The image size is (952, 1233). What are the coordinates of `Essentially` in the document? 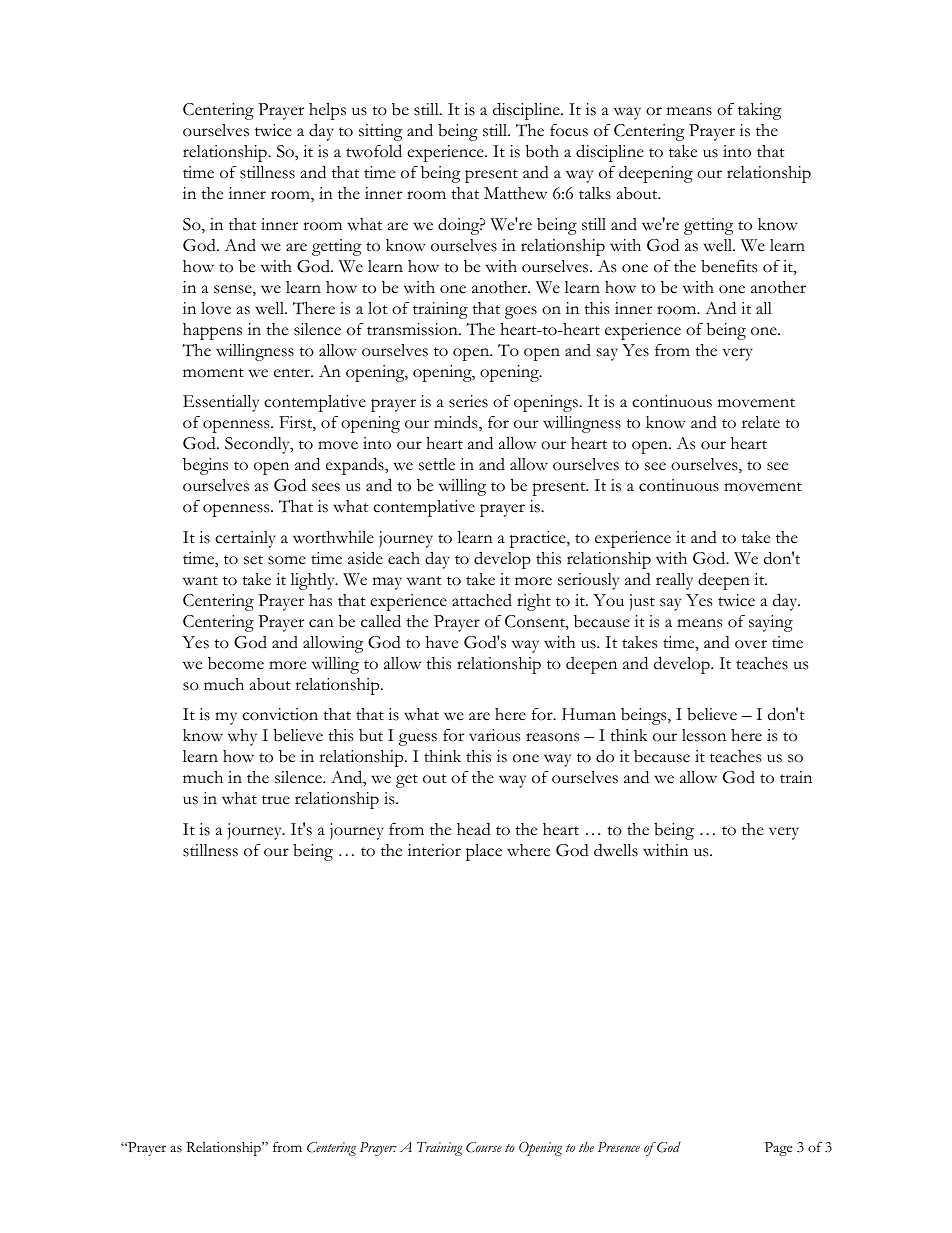 It's located at (221, 403).
